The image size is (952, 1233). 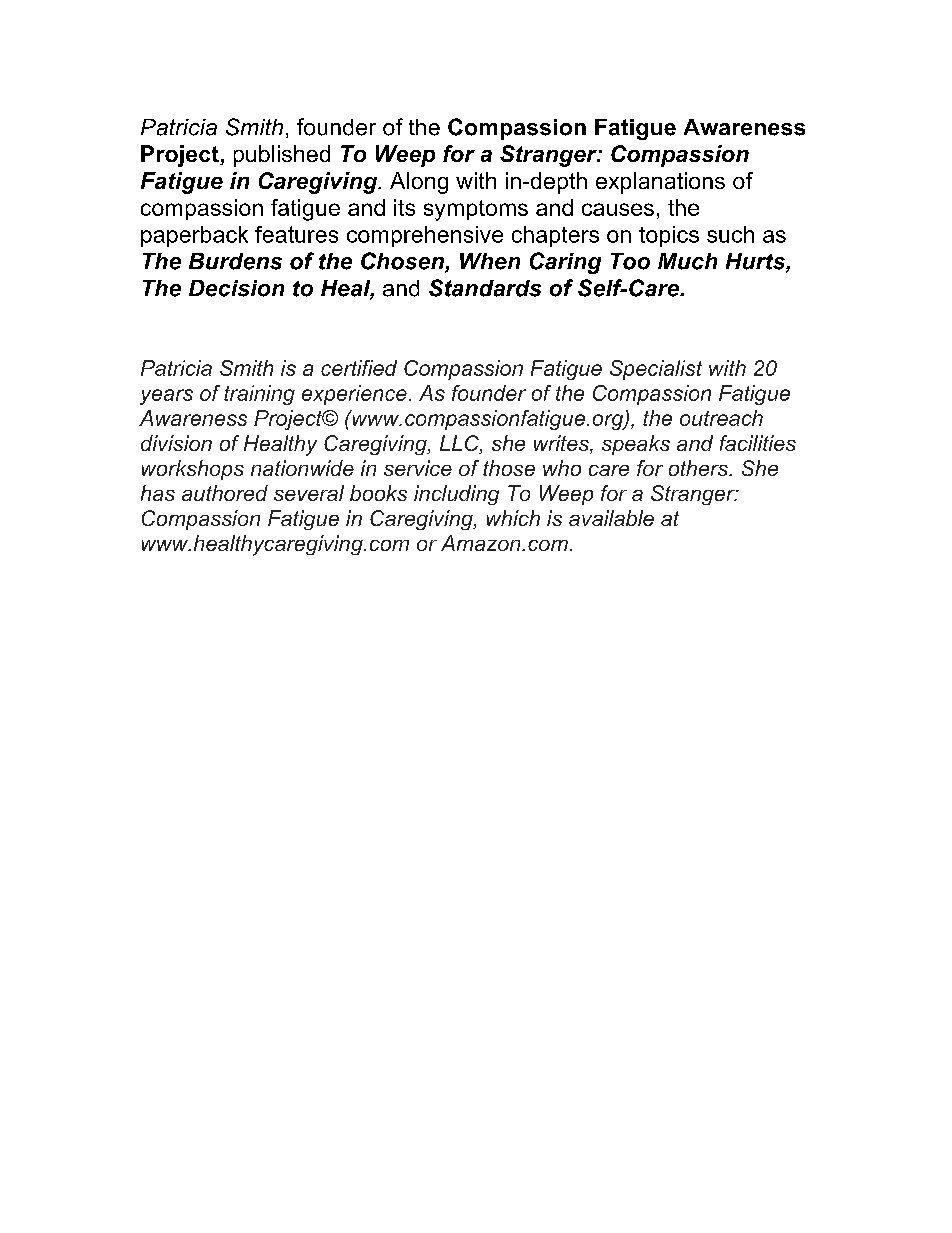 I want to click on published, so click(x=282, y=156).
